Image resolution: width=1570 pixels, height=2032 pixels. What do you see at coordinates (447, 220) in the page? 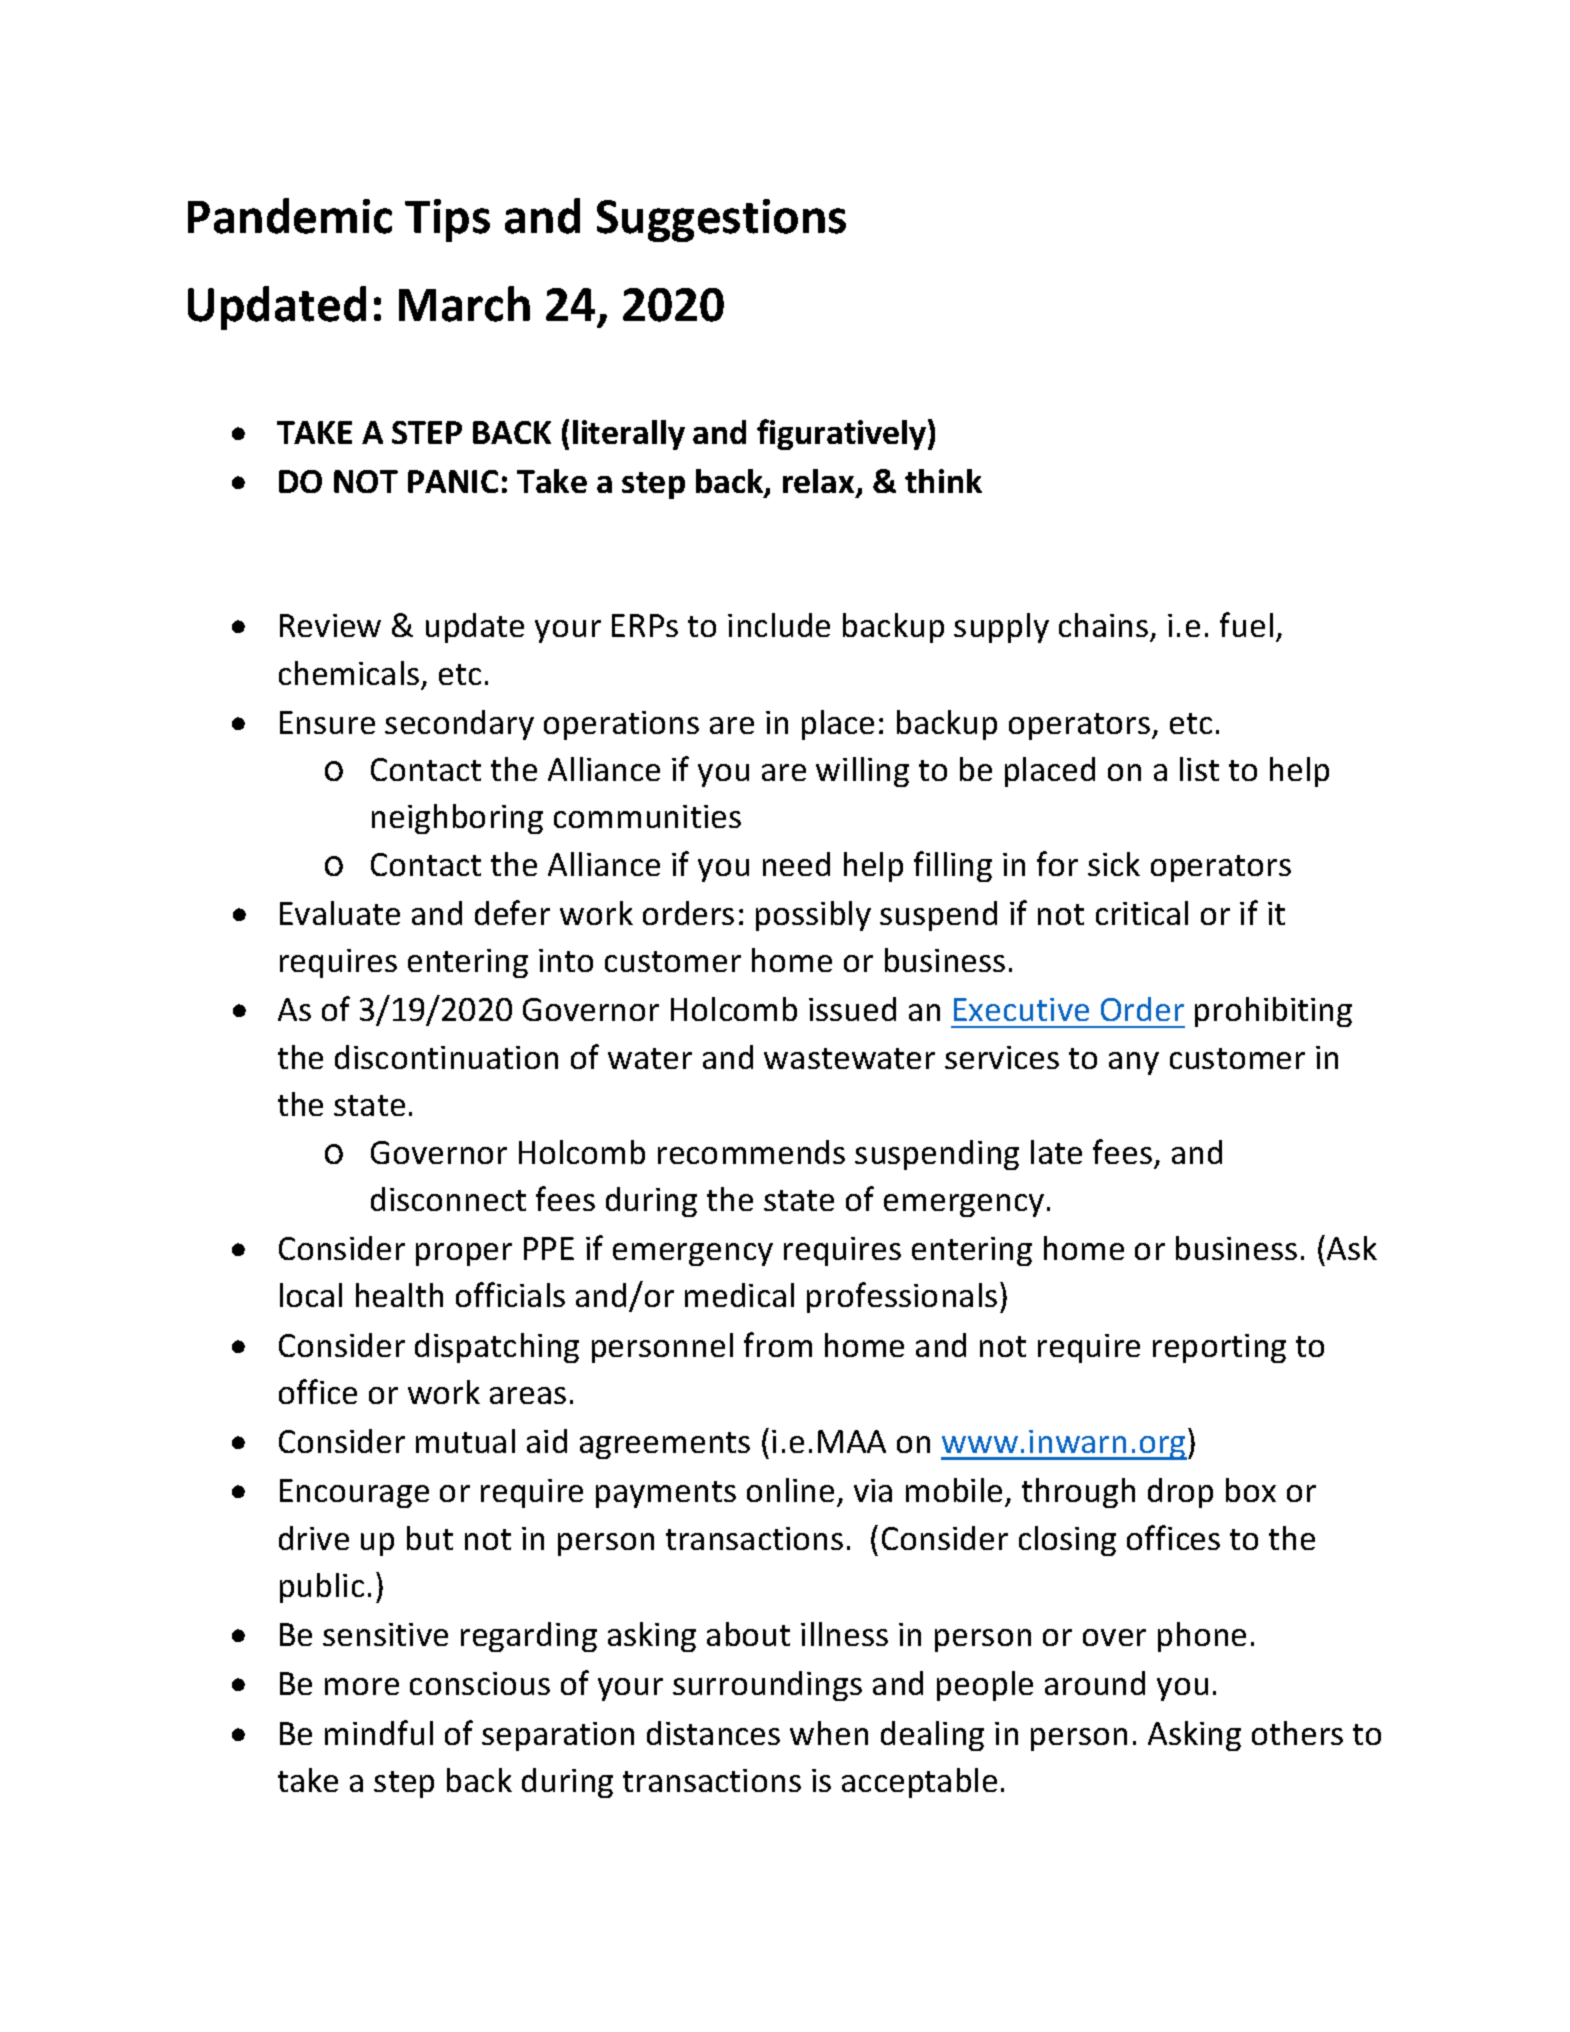
I see `Tips` at bounding box center [447, 220].
